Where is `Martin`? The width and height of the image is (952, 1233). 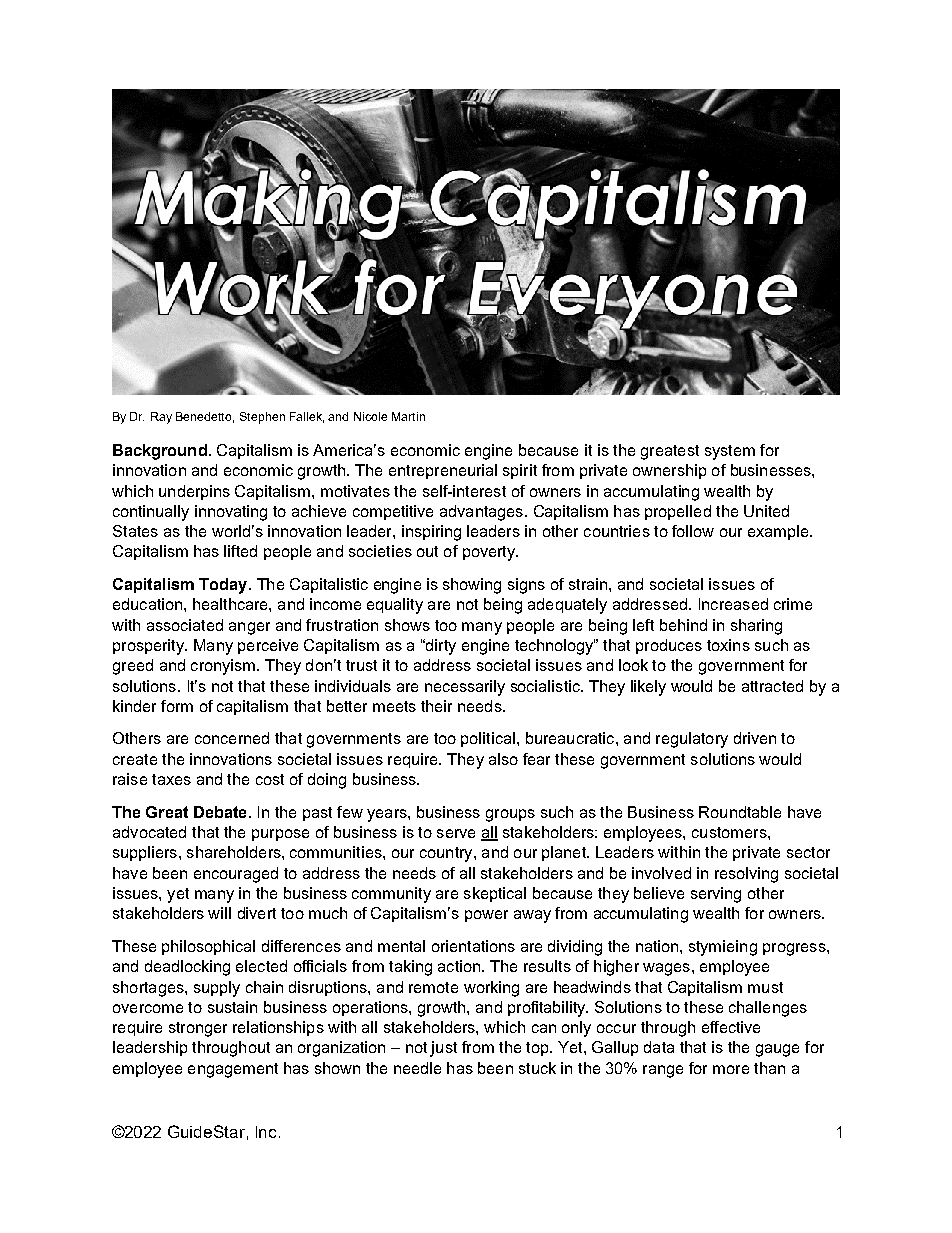
Martin is located at coordinates (408, 416).
